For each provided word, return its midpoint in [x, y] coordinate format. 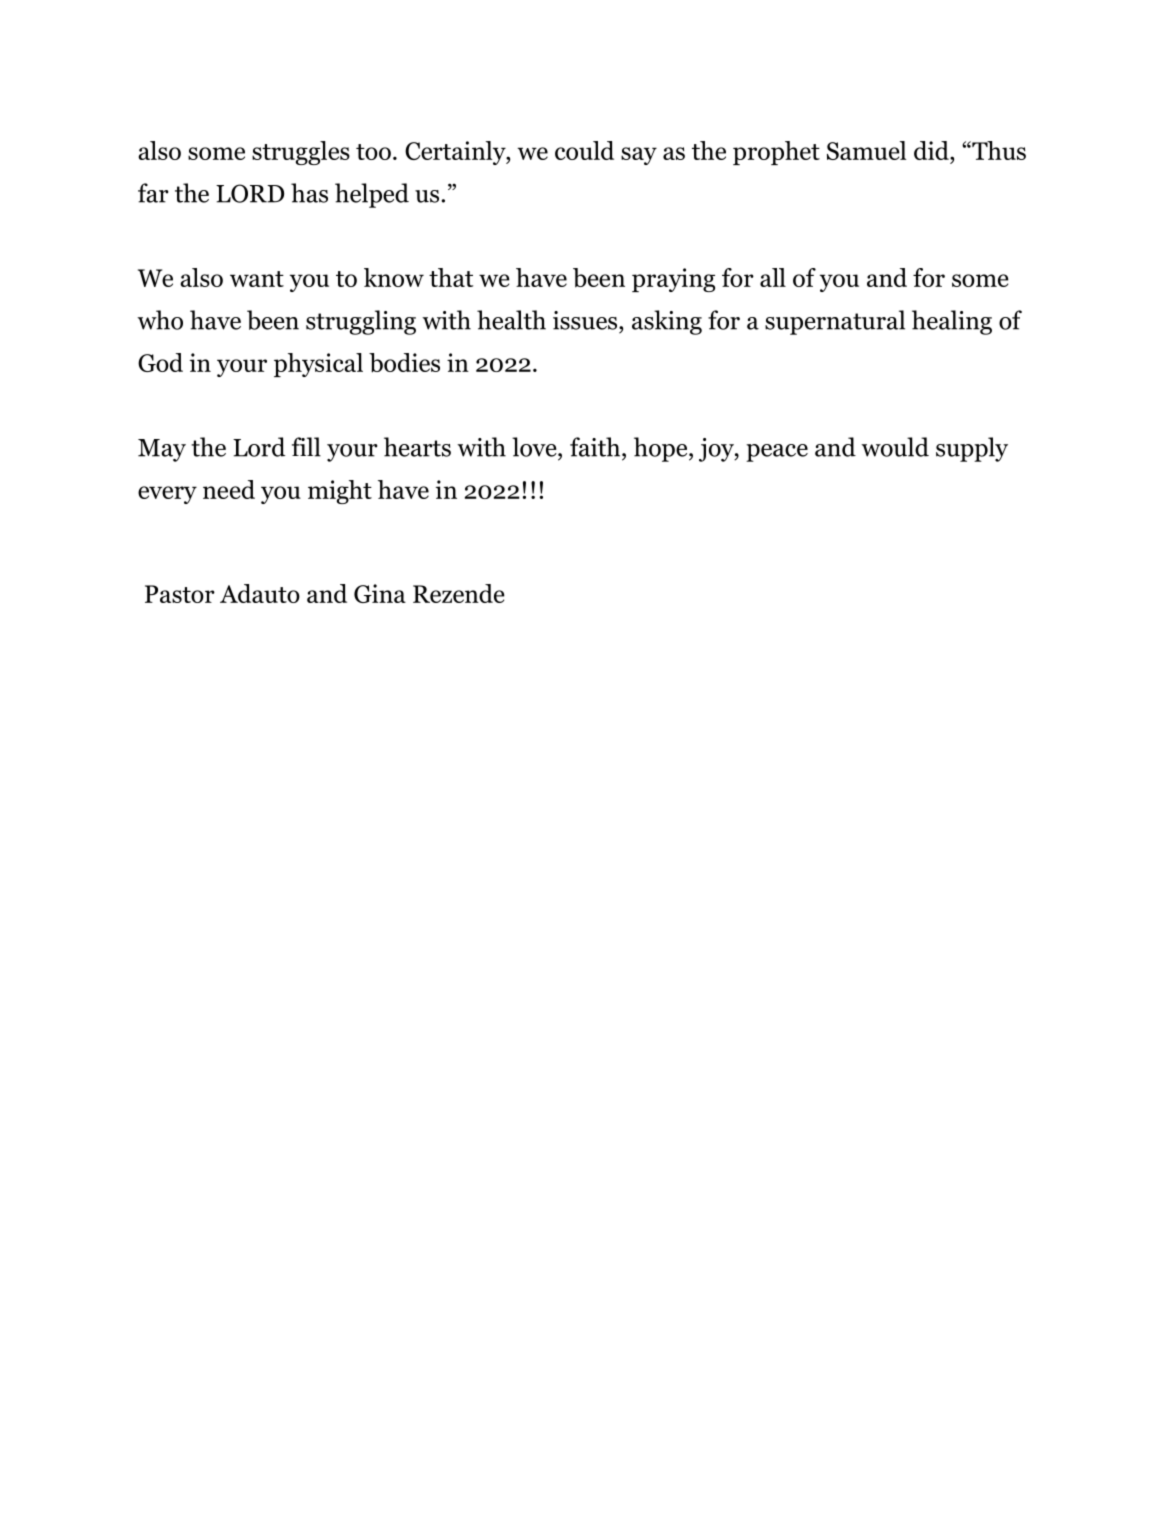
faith [596, 447]
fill [306, 447]
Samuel [866, 150]
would [895, 447]
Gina [380, 593]
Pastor [180, 594]
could [584, 150]
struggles [301, 153]
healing [952, 322]
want [257, 279]
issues [586, 320]
